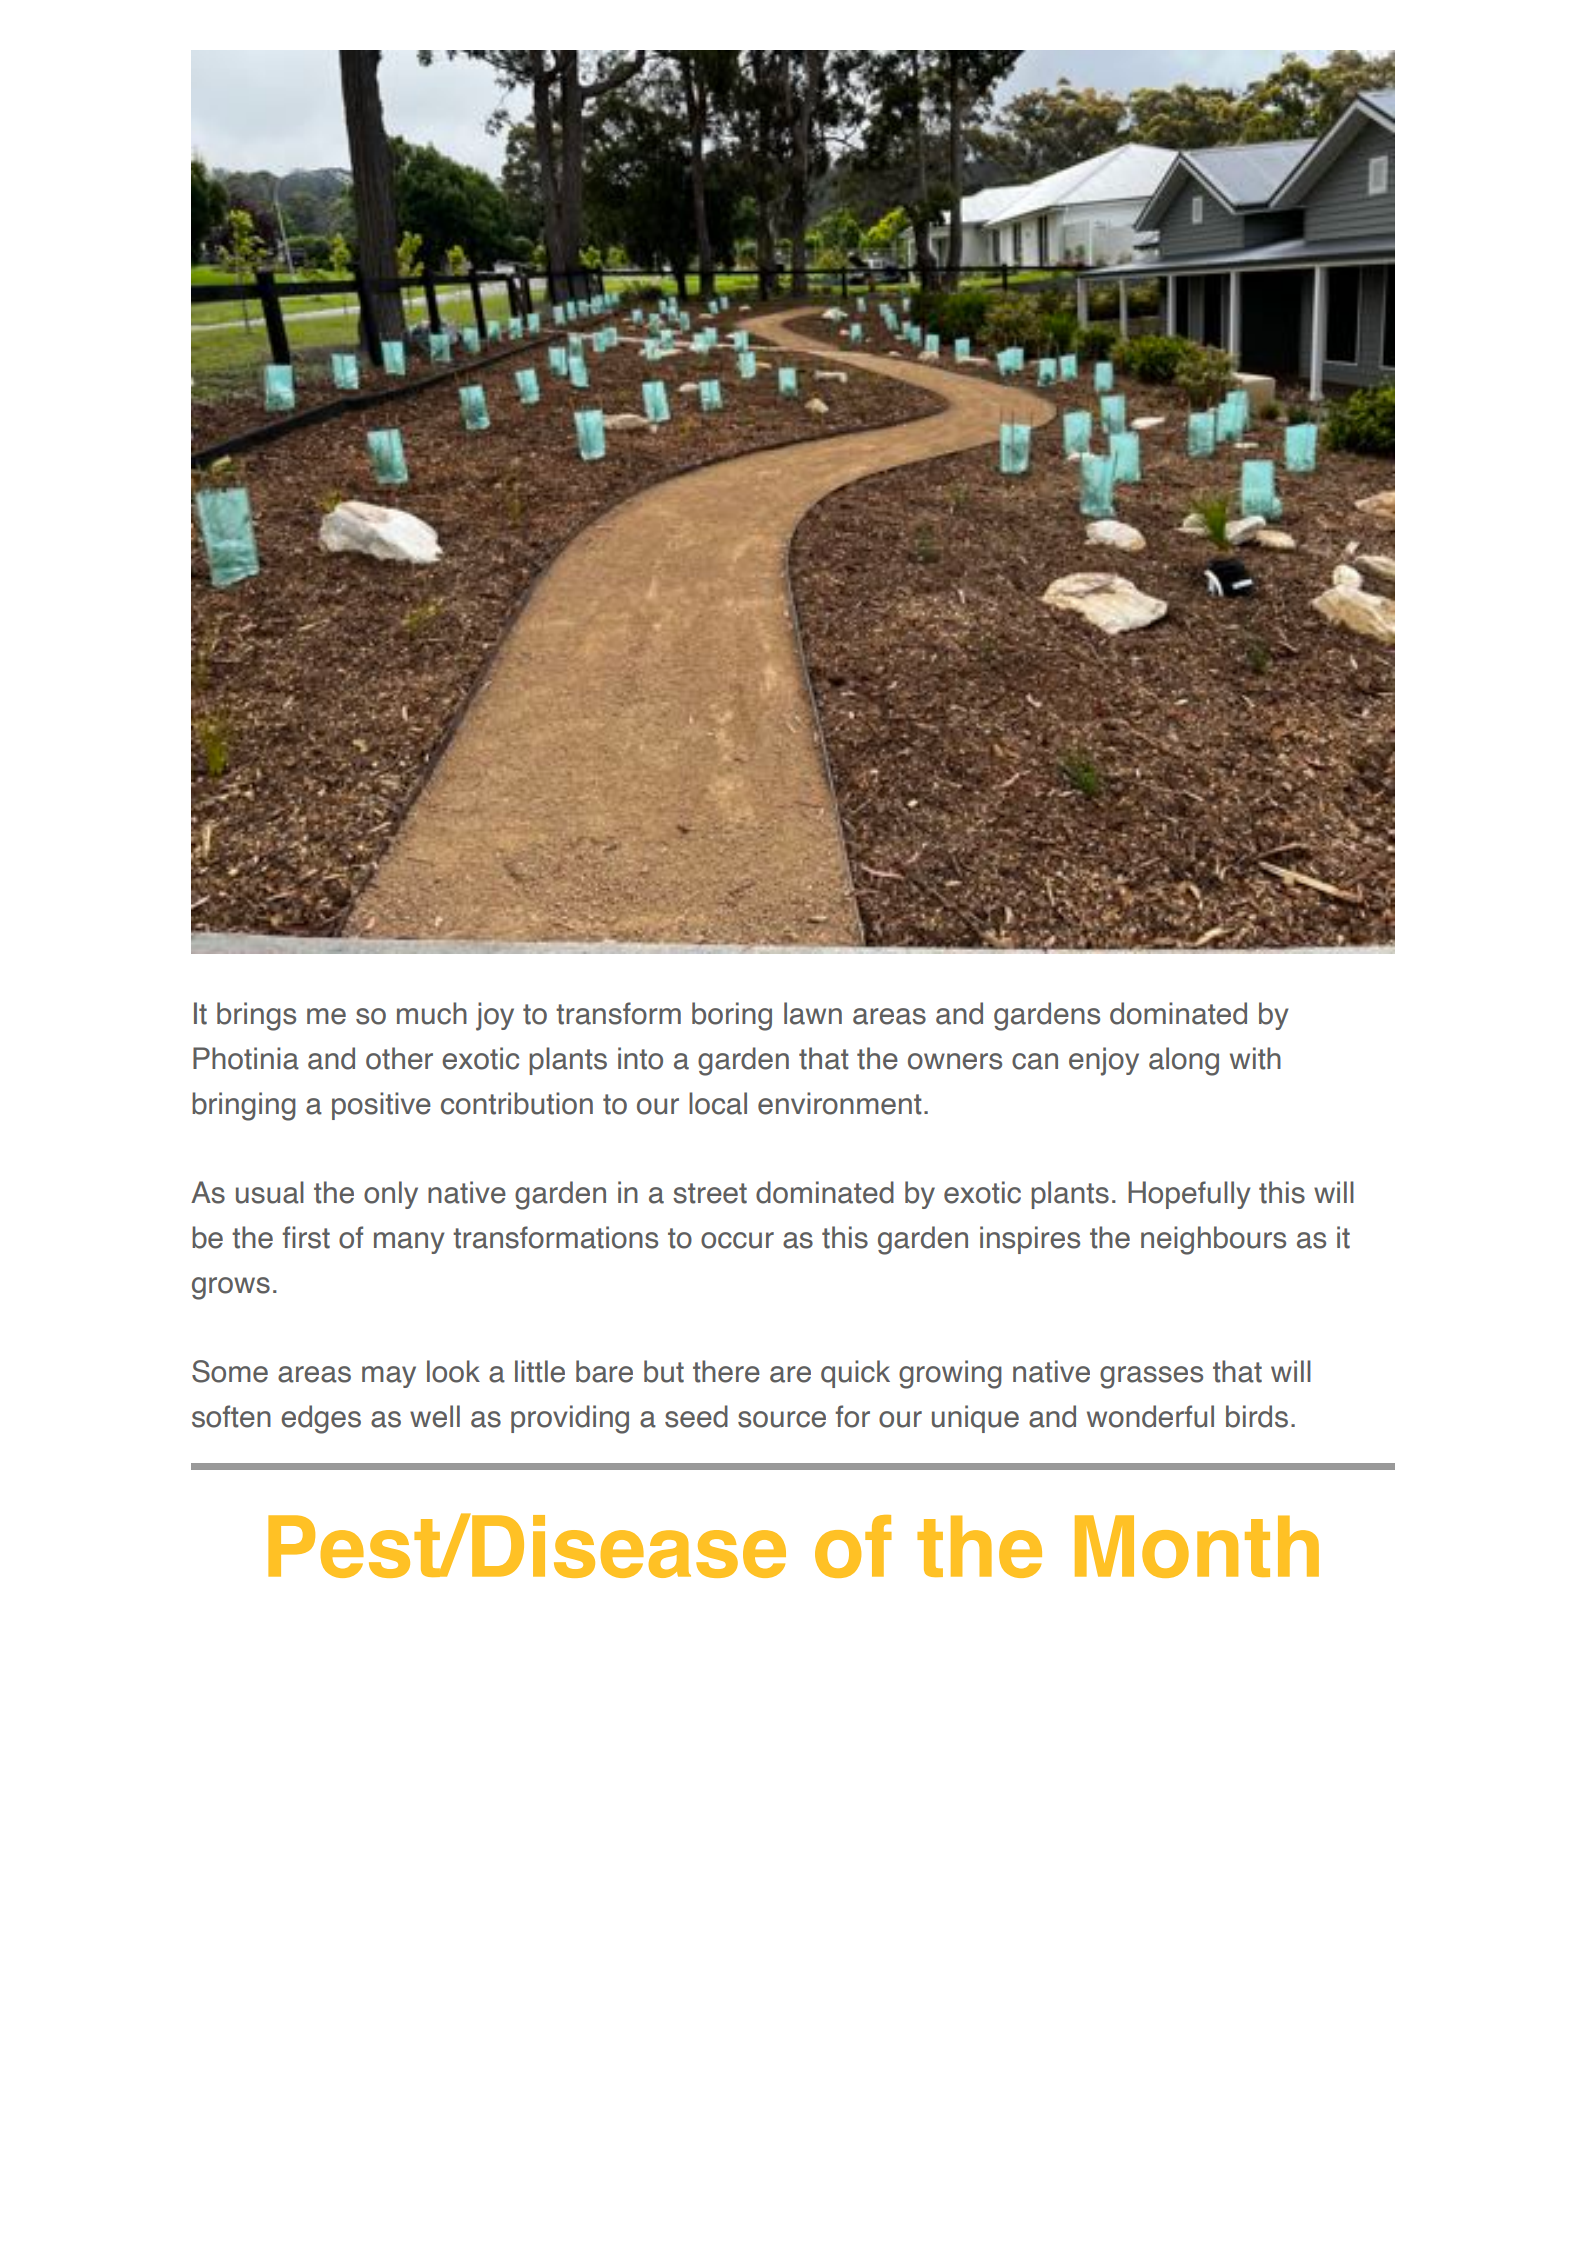  Describe the element at coordinates (782, 1419) in the screenshot. I see `source` at that location.
